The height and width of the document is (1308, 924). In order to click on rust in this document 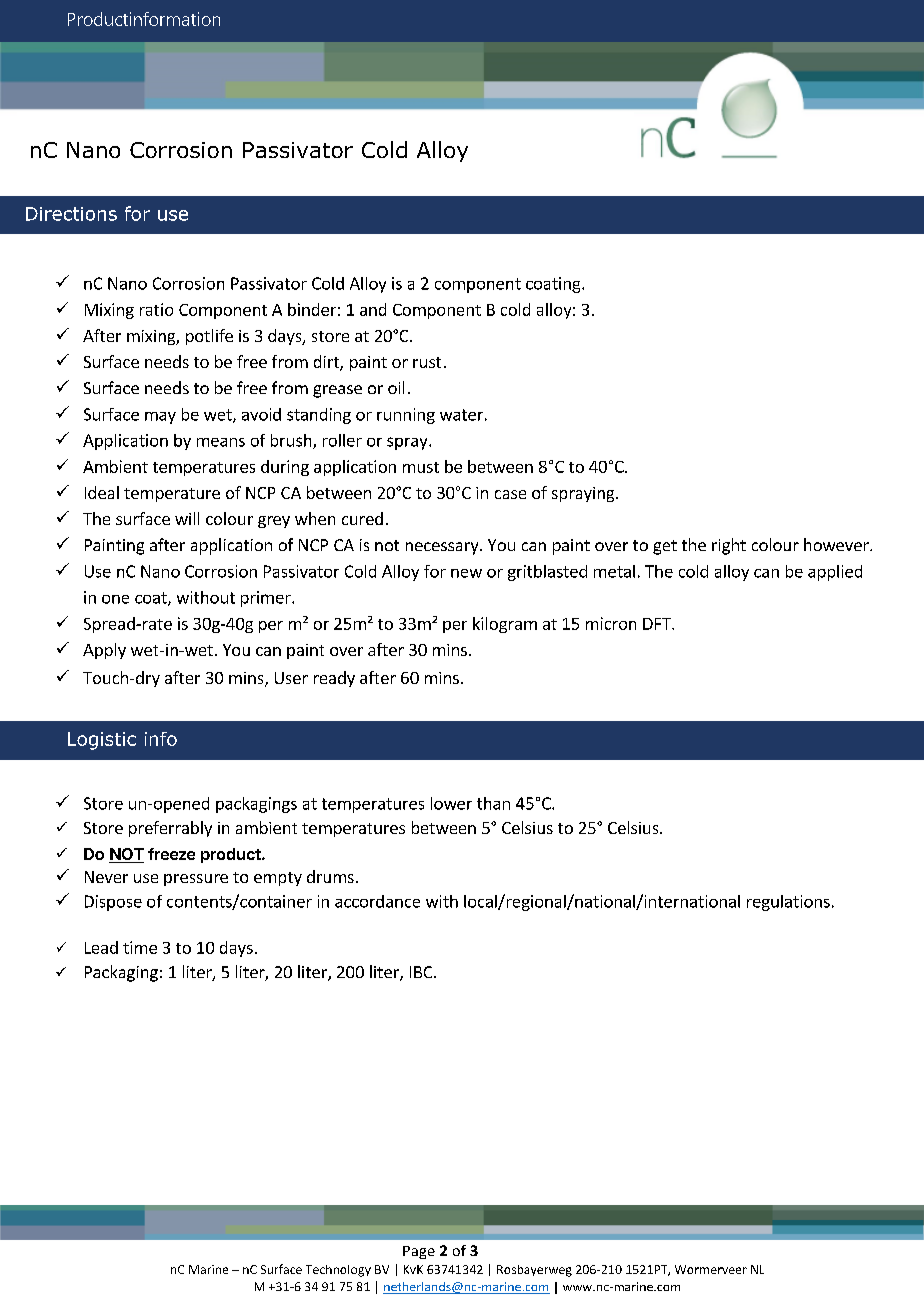, I will do `click(427, 362)`.
